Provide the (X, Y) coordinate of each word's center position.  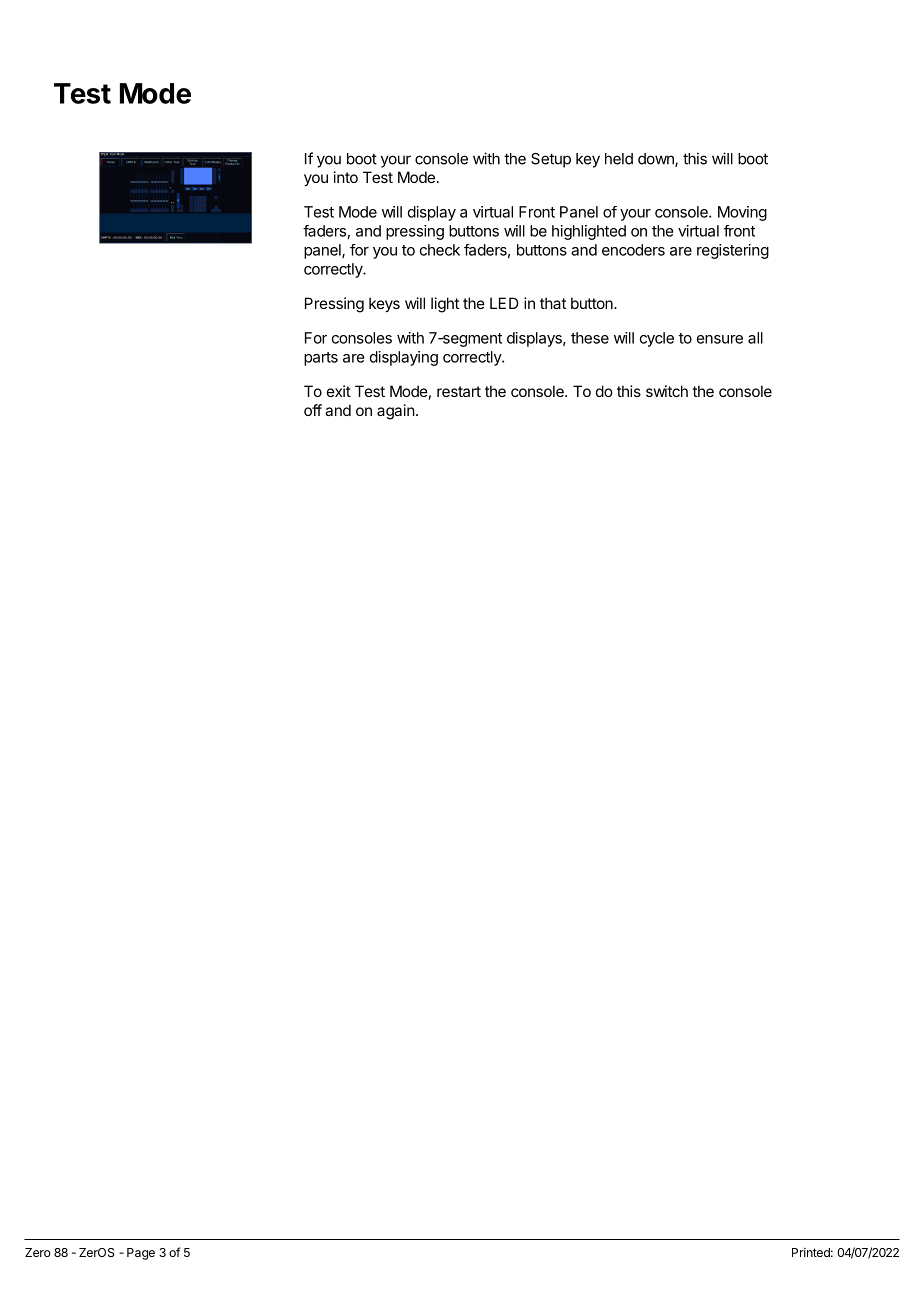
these (590, 338)
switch (667, 391)
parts (321, 359)
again (396, 412)
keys (384, 304)
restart (459, 391)
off (313, 410)
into (346, 177)
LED (504, 303)
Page (141, 1254)
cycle (657, 339)
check (440, 250)
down (657, 160)
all (755, 338)
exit (339, 391)
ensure (720, 339)
